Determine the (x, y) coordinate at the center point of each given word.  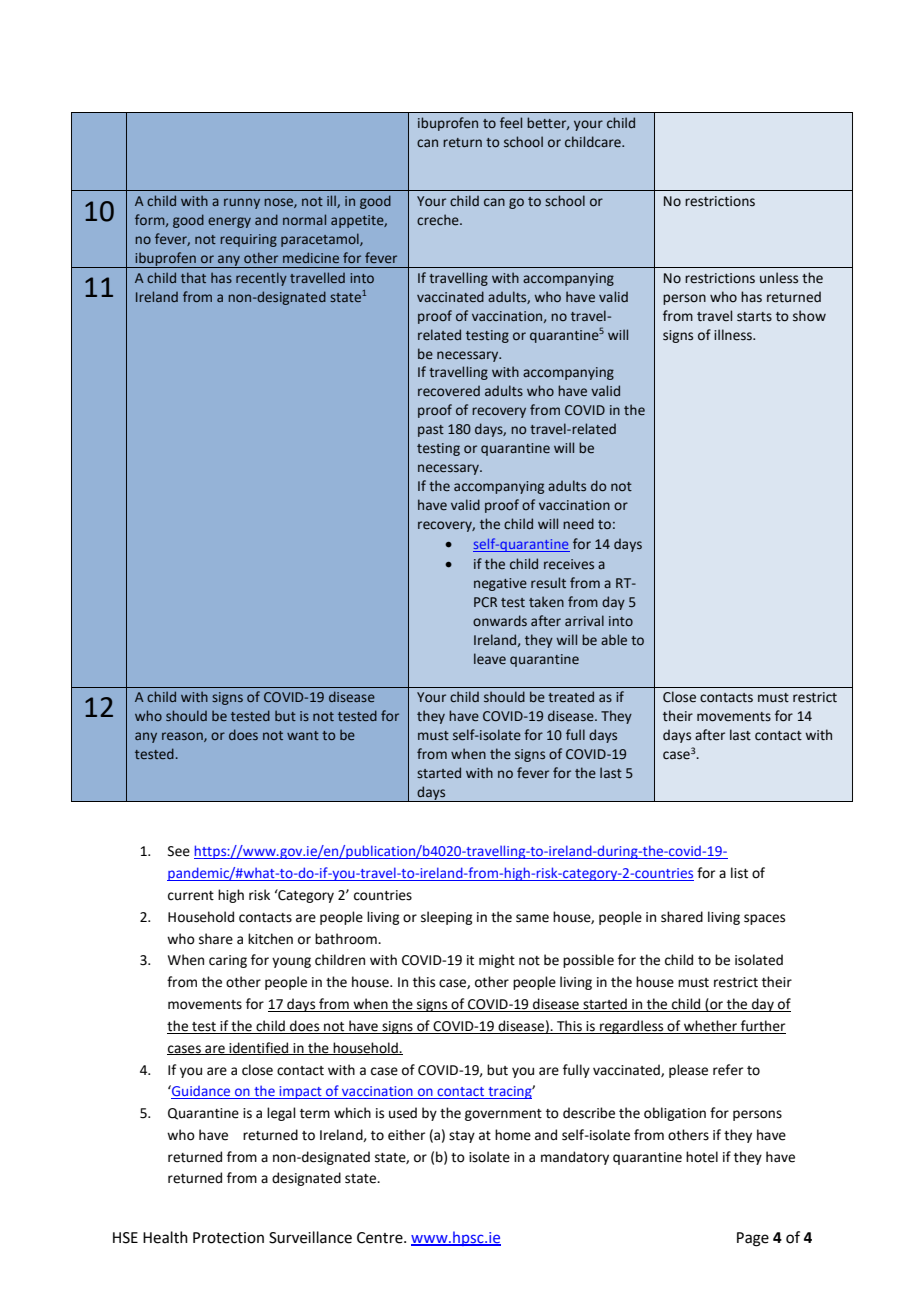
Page (753, 1239)
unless (779, 278)
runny (242, 203)
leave (490, 658)
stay (462, 1137)
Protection (228, 1238)
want (303, 735)
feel (511, 123)
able (614, 639)
